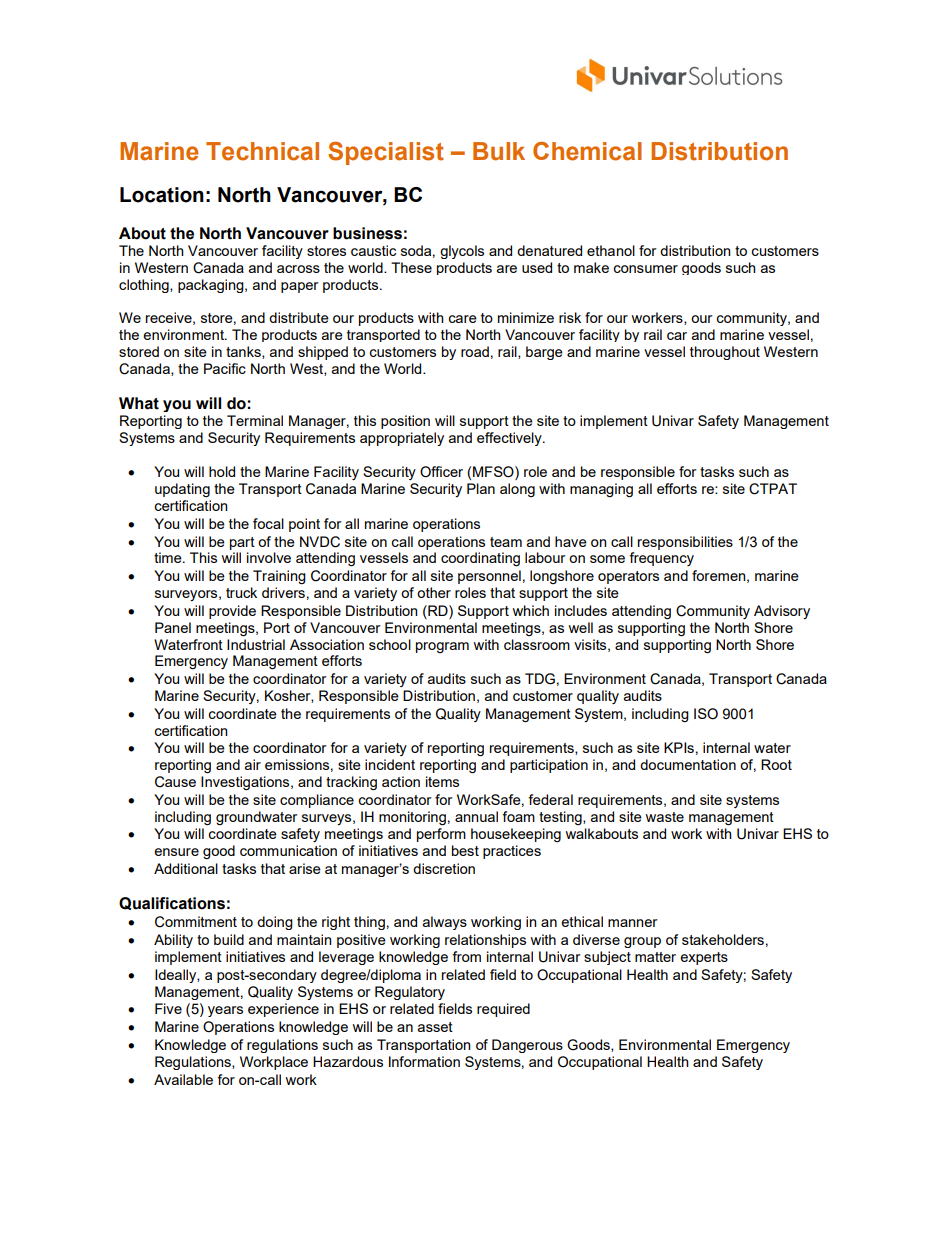  What do you see at coordinates (183, 1079) in the document?
I see `Available` at bounding box center [183, 1079].
